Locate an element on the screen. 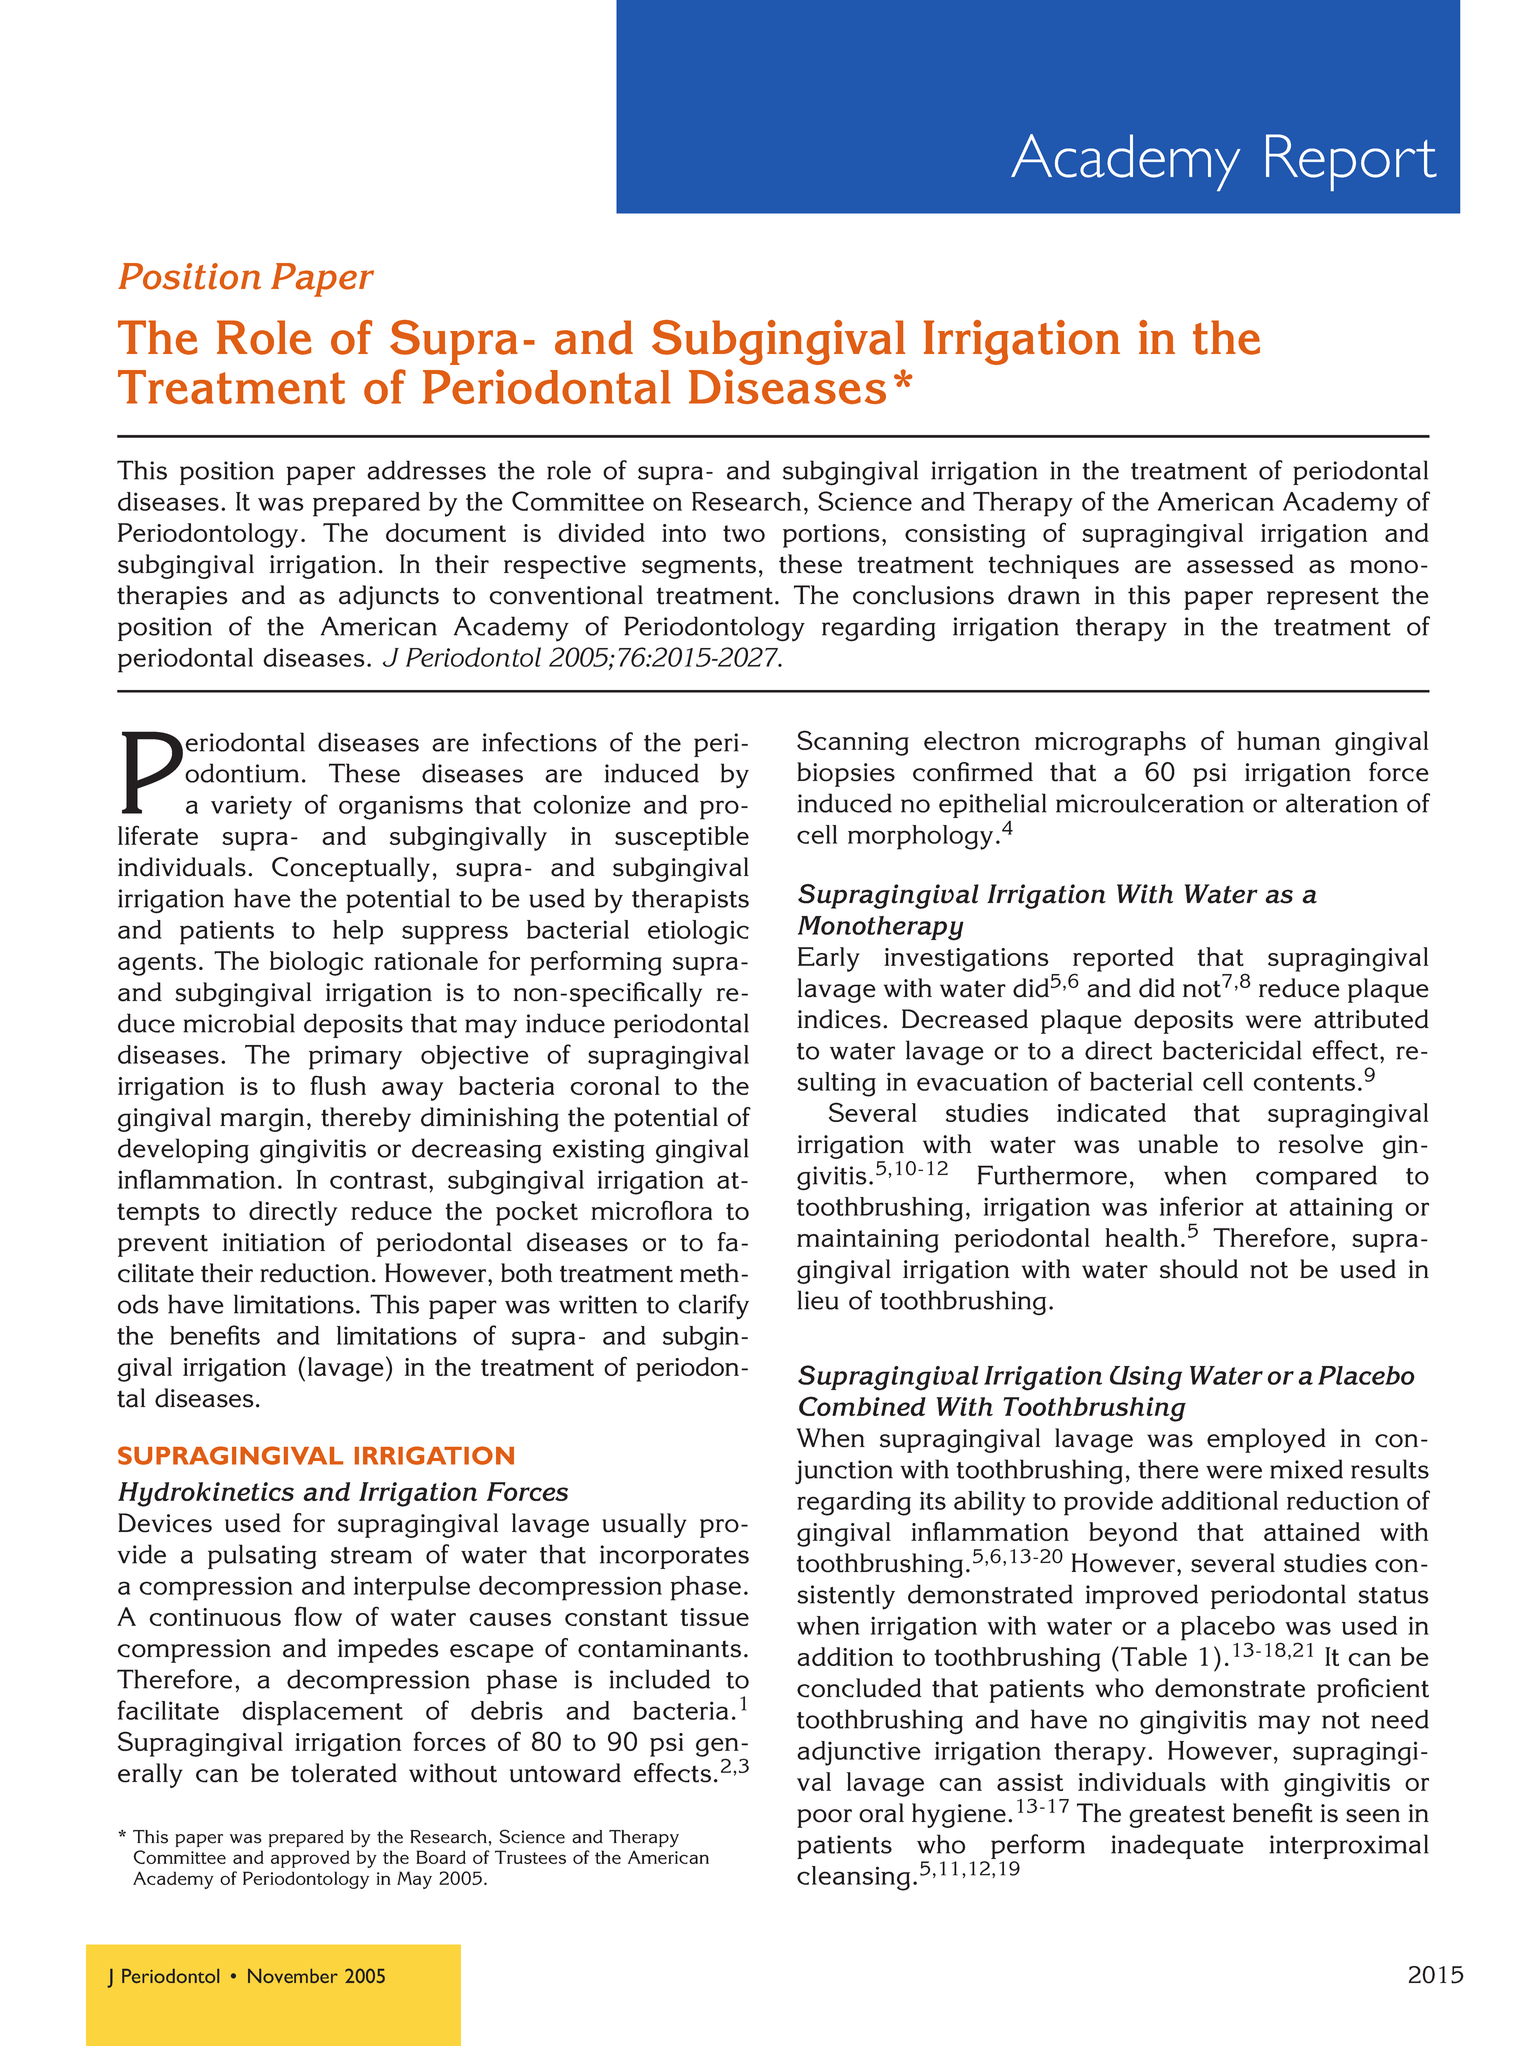 The width and height of the screenshot is (1529, 2046). variety is located at coordinates (251, 807).
